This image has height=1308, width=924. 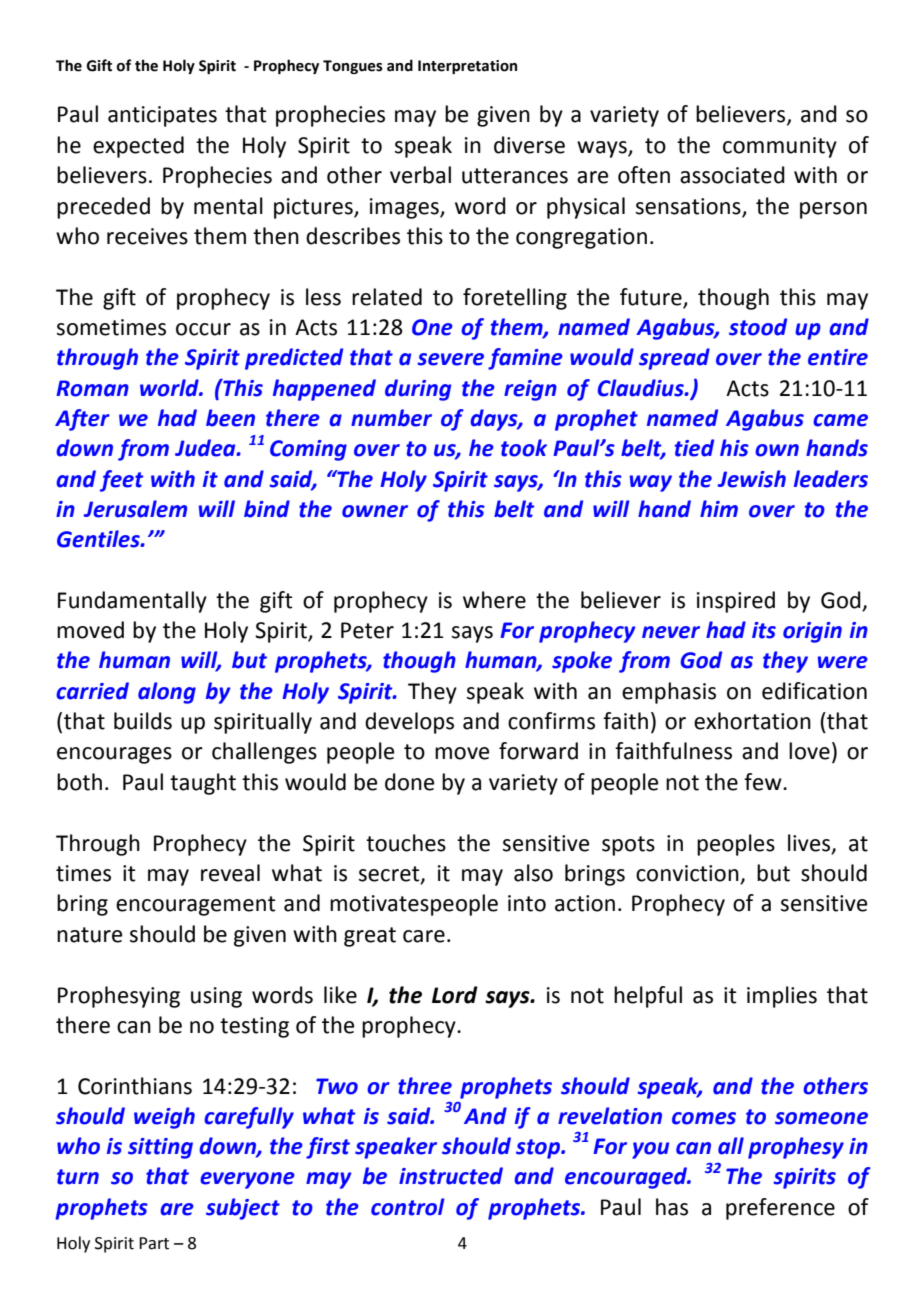 What do you see at coordinates (494, 600) in the image?
I see `where` at bounding box center [494, 600].
